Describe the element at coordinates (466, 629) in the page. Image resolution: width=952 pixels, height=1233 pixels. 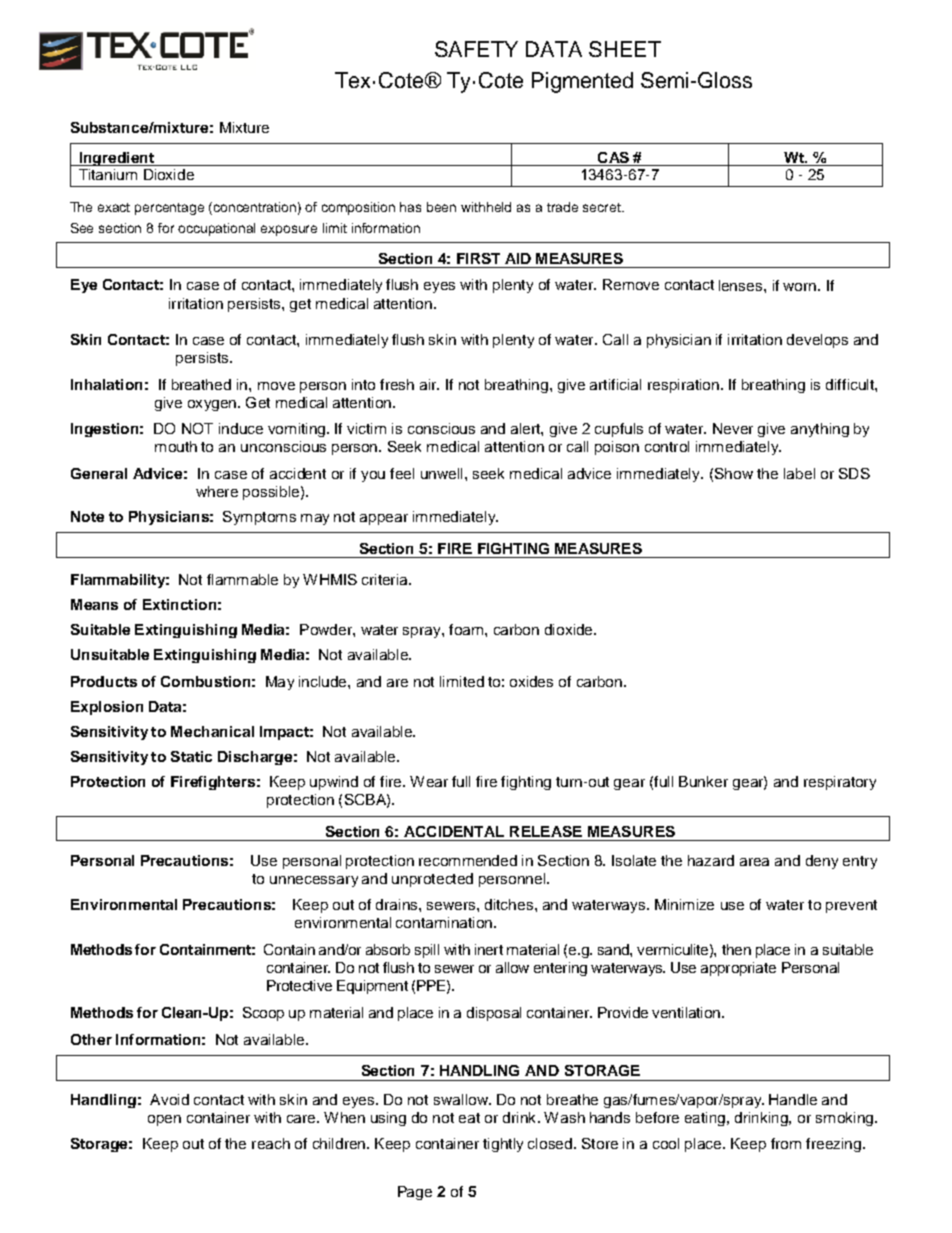
I see `foam` at that location.
